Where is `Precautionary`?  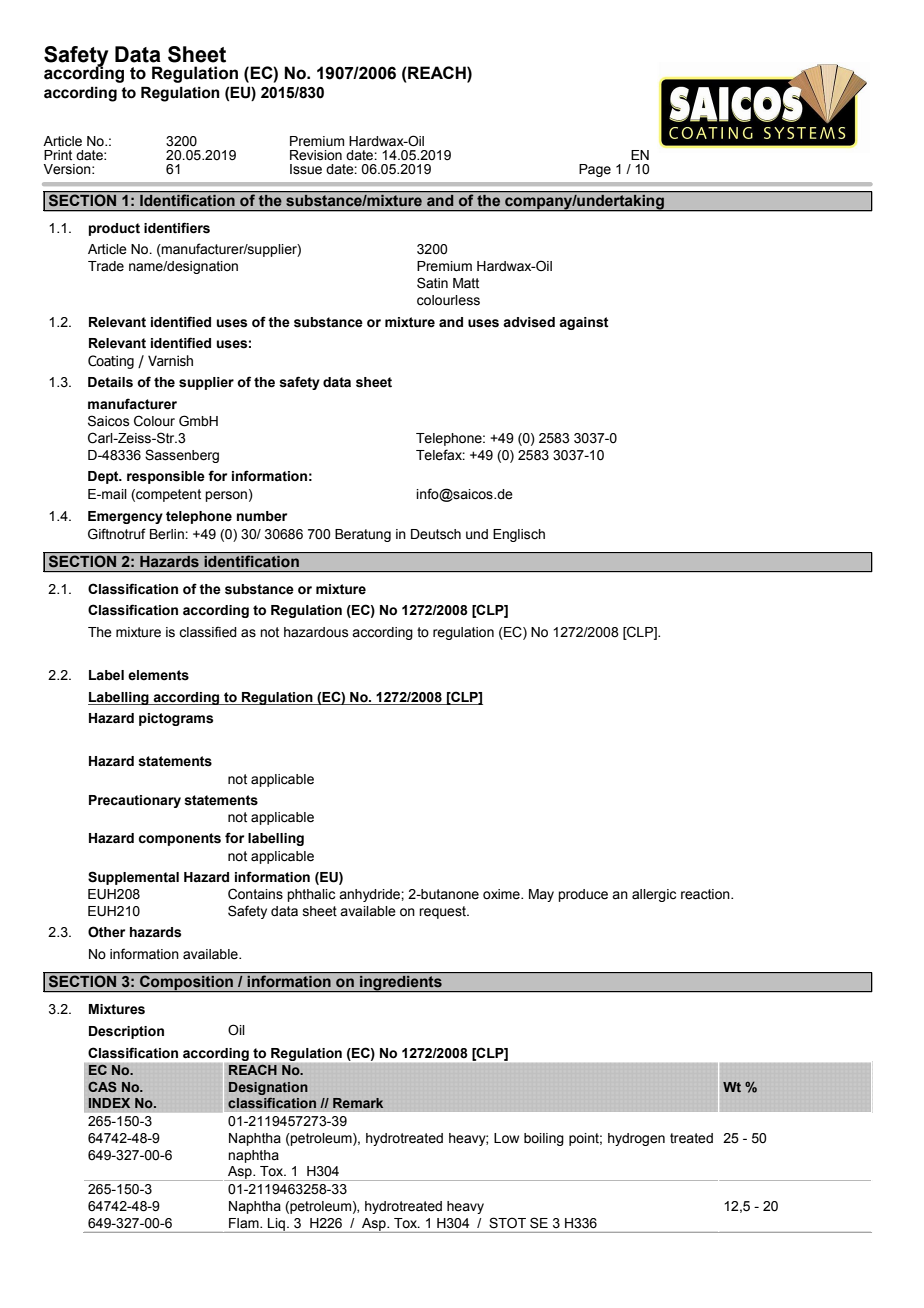 Precautionary is located at coordinates (135, 801).
